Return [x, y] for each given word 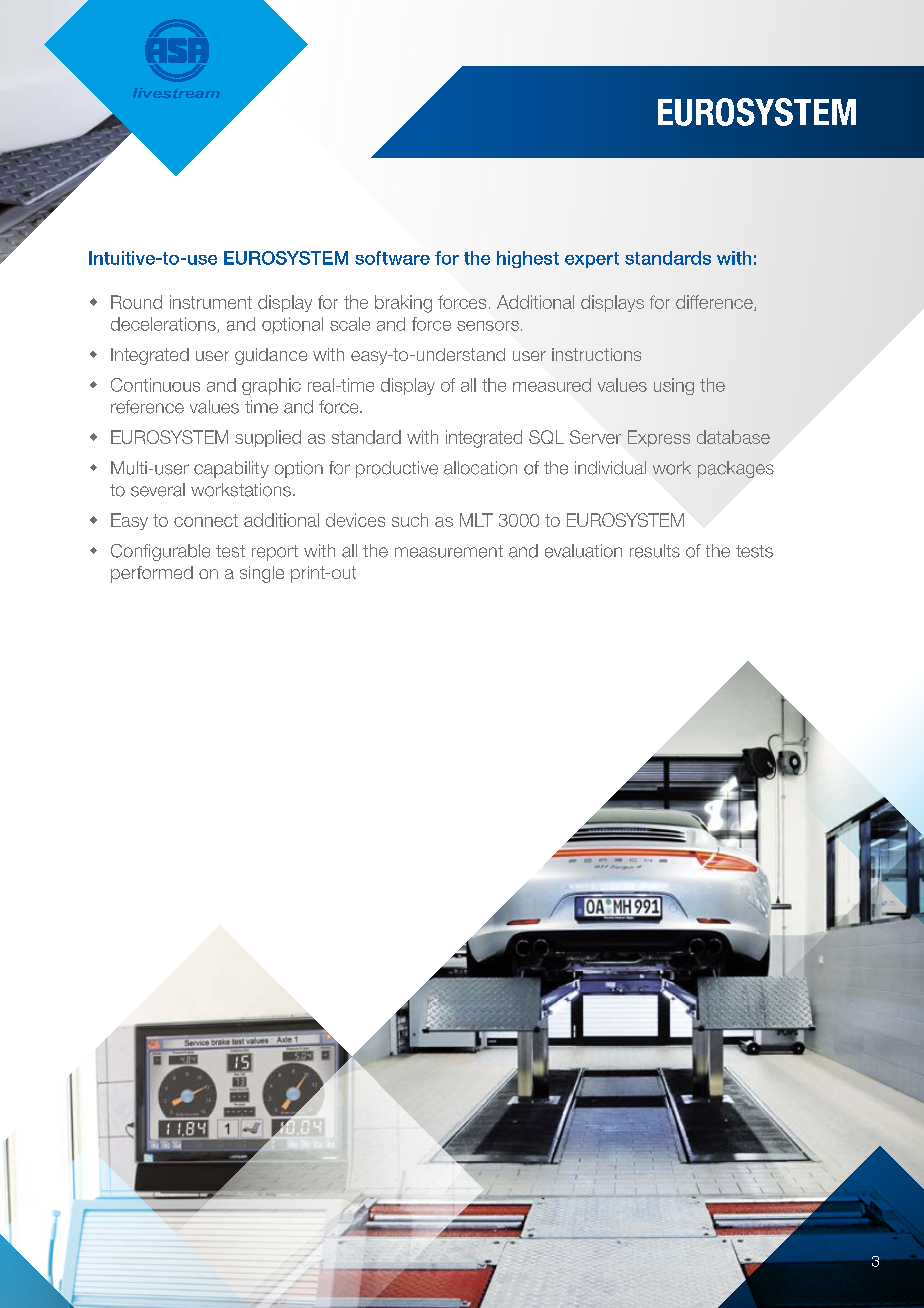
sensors [488, 326]
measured [552, 385]
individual [610, 468]
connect [206, 520]
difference [715, 303]
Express [659, 438]
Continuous [155, 385]
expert [592, 260]
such [410, 520]
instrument [211, 302]
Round [136, 302]
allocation [480, 468]
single [262, 574]
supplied [268, 438]
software [392, 258]
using [674, 386]
